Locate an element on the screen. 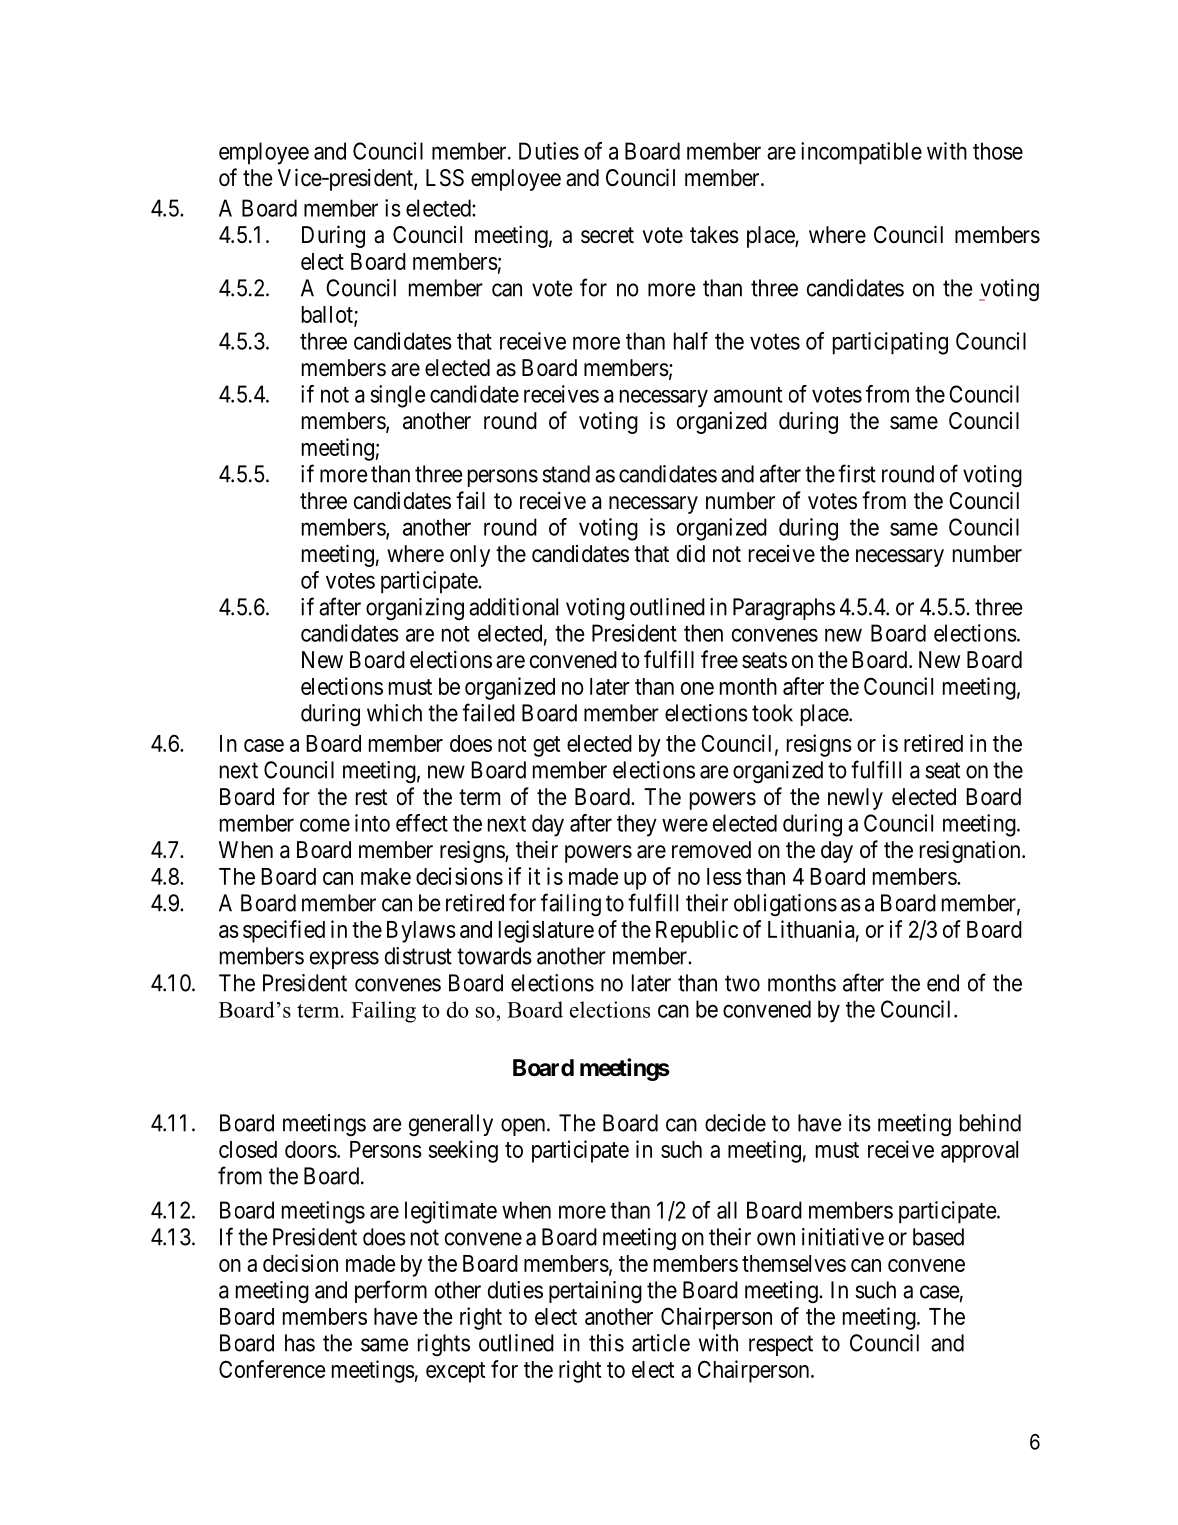  get is located at coordinates (546, 746).
